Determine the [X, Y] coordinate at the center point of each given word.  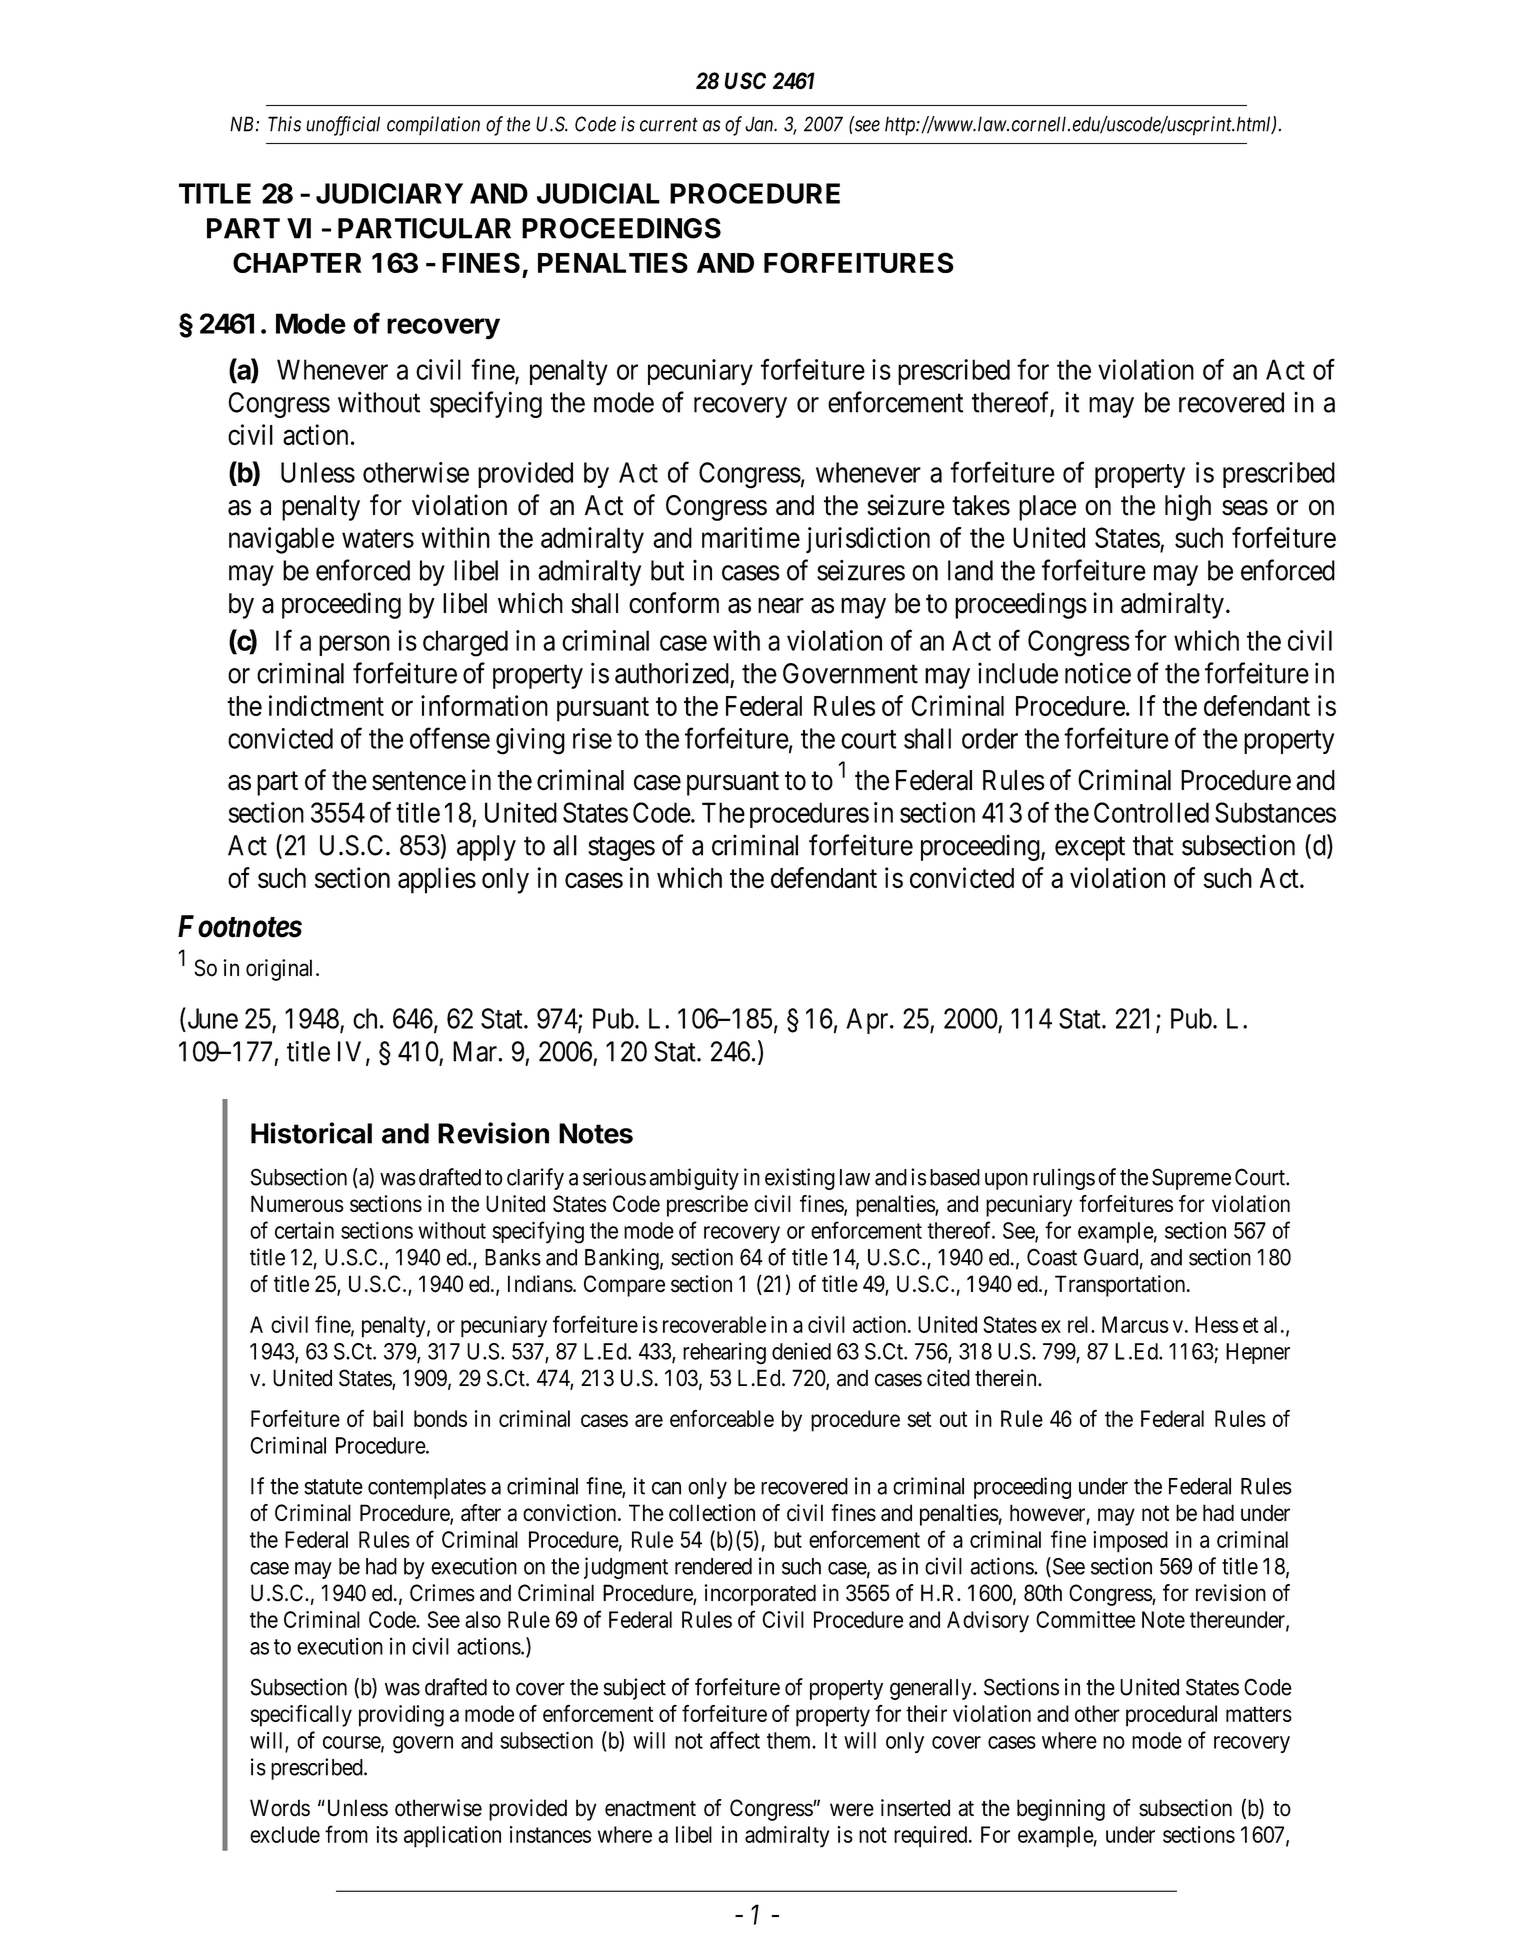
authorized [672, 673]
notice [1098, 673]
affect [735, 1740]
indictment [326, 705]
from [346, 1834]
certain [304, 1230]
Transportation [1121, 1286]
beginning [1061, 1810]
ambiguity [694, 1179]
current [669, 125]
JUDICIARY [389, 193]
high [1188, 507]
